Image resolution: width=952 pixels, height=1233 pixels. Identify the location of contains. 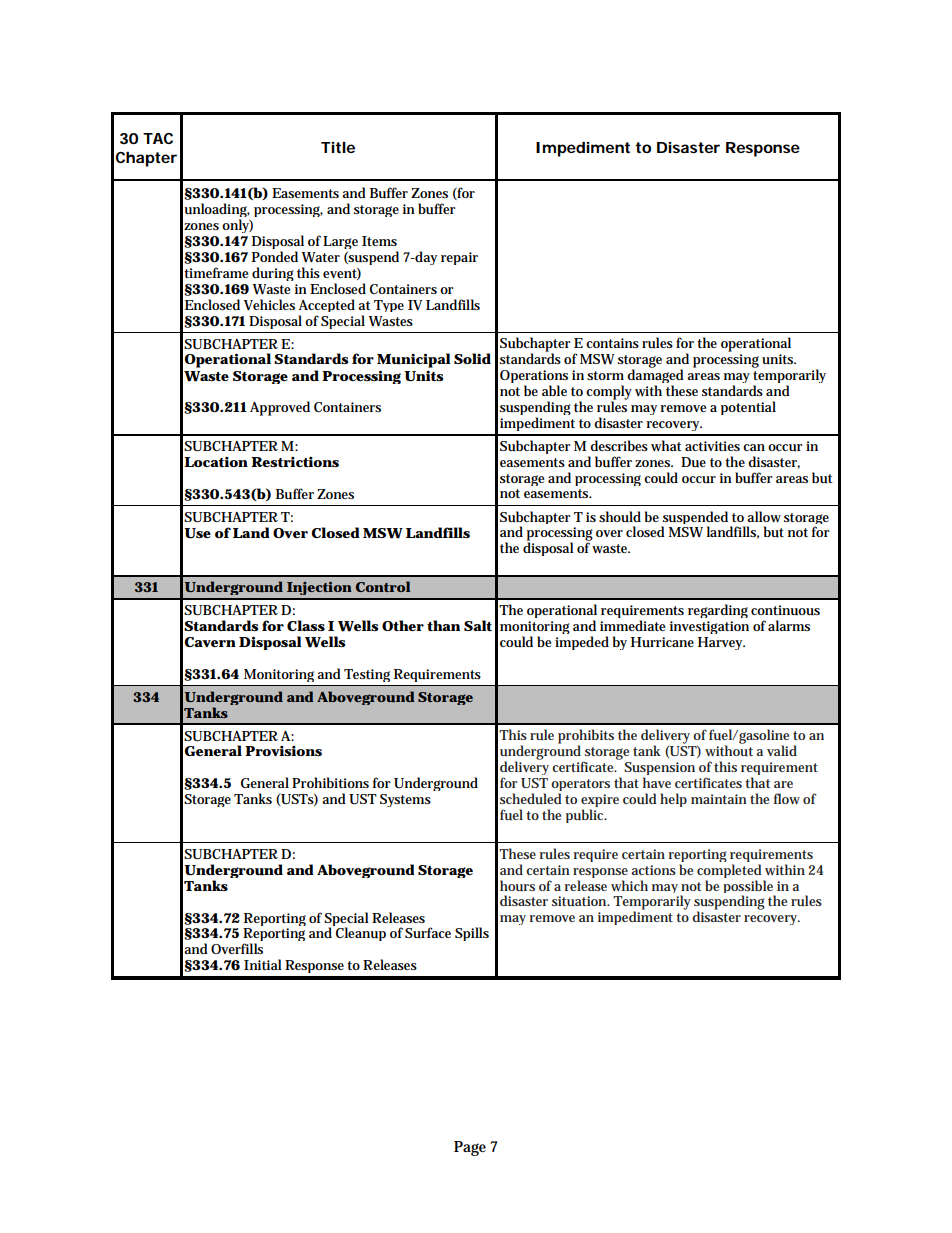
(612, 343).
